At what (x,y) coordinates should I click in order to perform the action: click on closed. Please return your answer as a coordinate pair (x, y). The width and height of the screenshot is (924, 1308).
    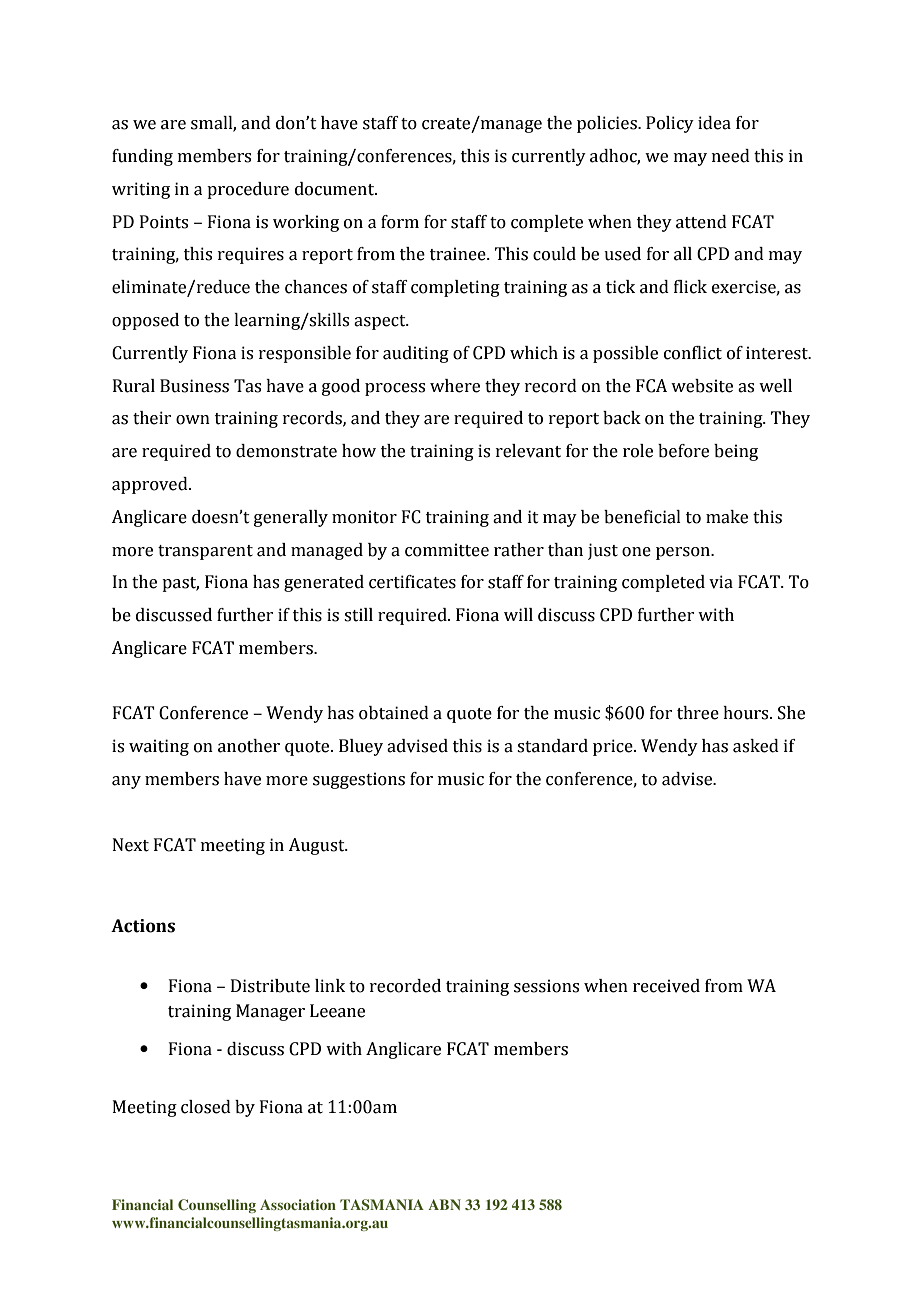
    Looking at the image, I should click on (206, 1107).
